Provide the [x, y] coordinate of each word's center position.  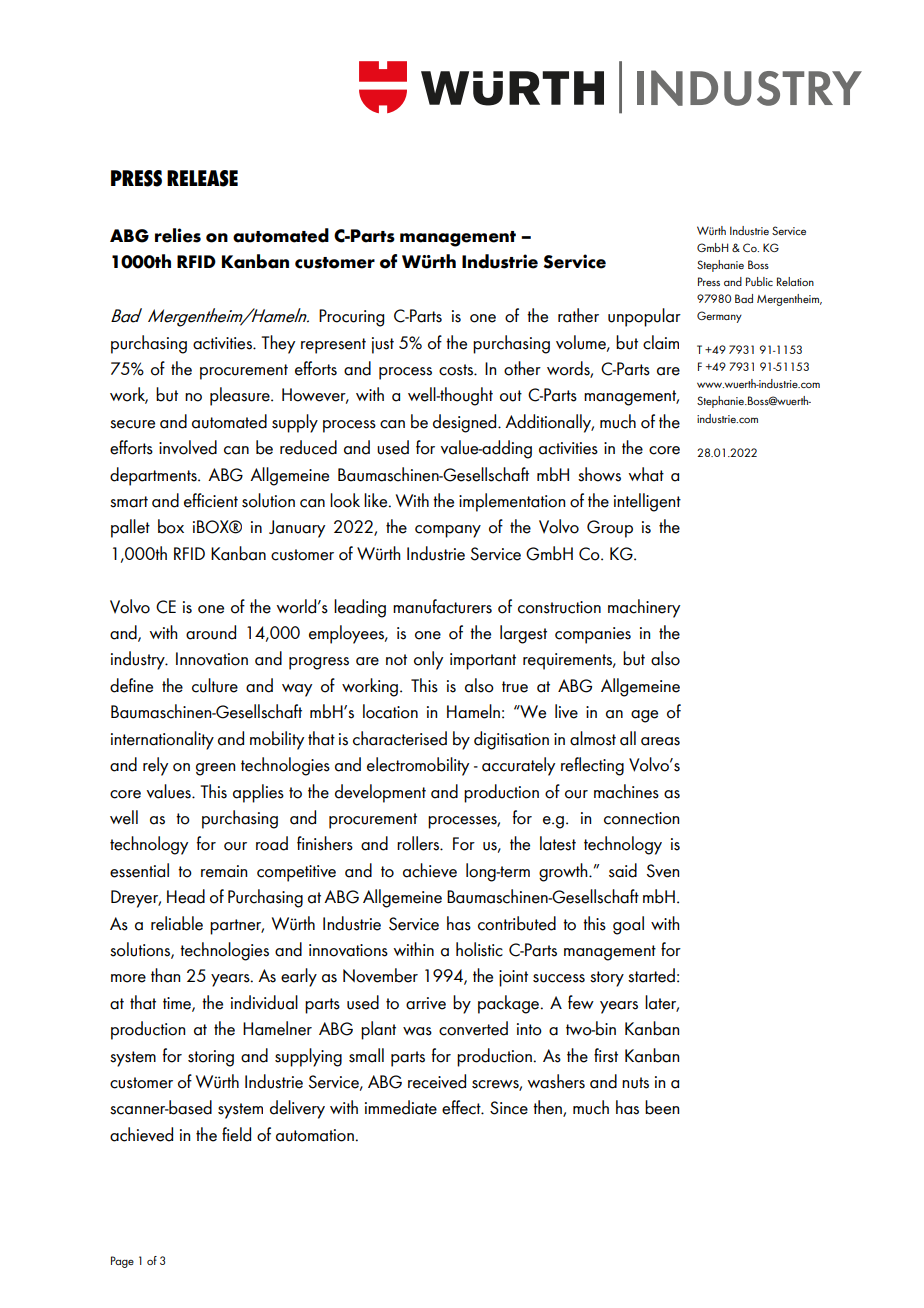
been [662, 1107]
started [651, 975]
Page [122, 1262]
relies [178, 235]
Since [509, 1108]
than [165, 975]
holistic [479, 949]
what [646, 474]
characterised [400, 738]
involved [188, 447]
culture [215, 685]
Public [759, 281]
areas [660, 741]
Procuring [351, 318]
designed [466, 423]
